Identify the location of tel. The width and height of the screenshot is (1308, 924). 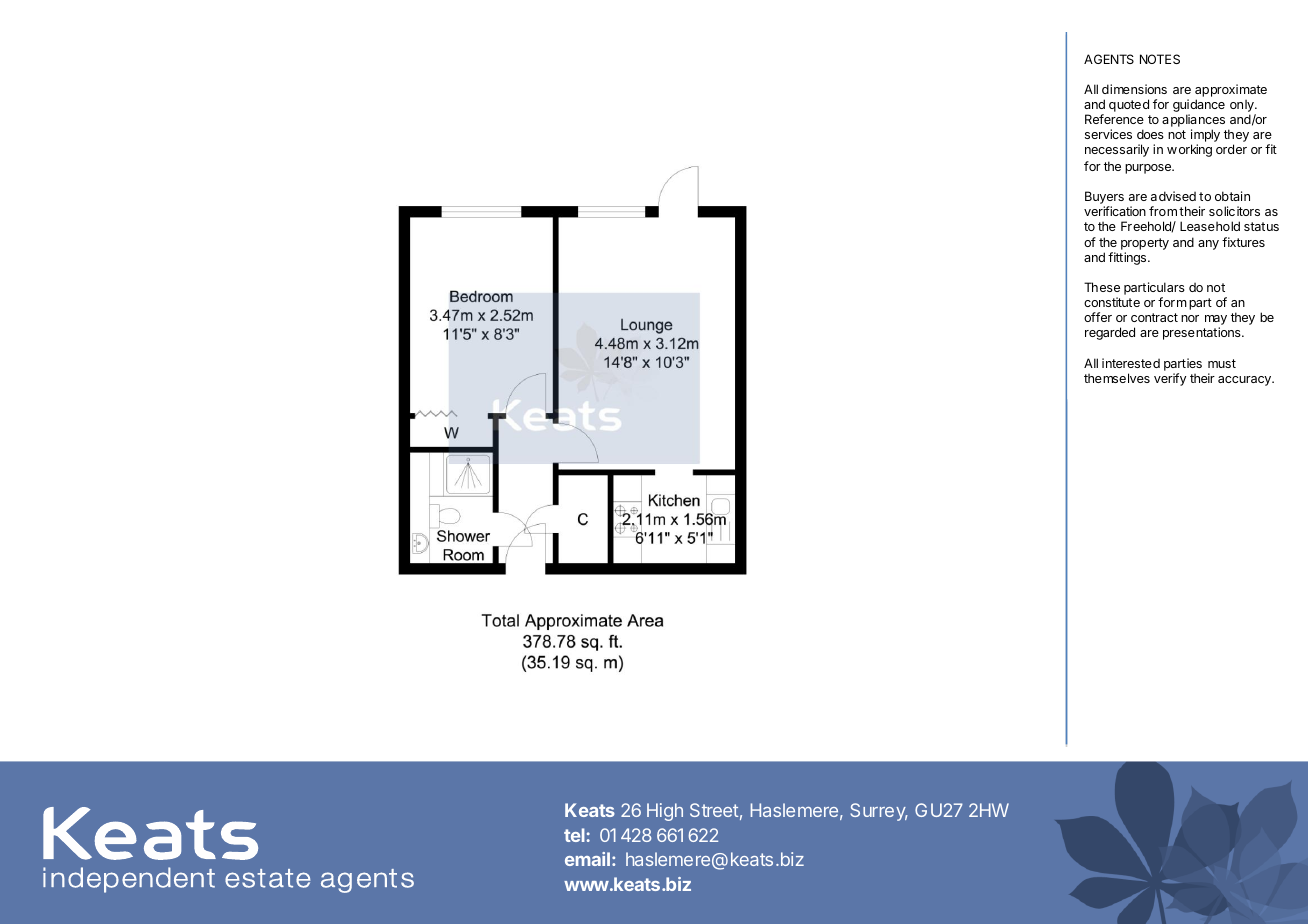
(574, 835).
